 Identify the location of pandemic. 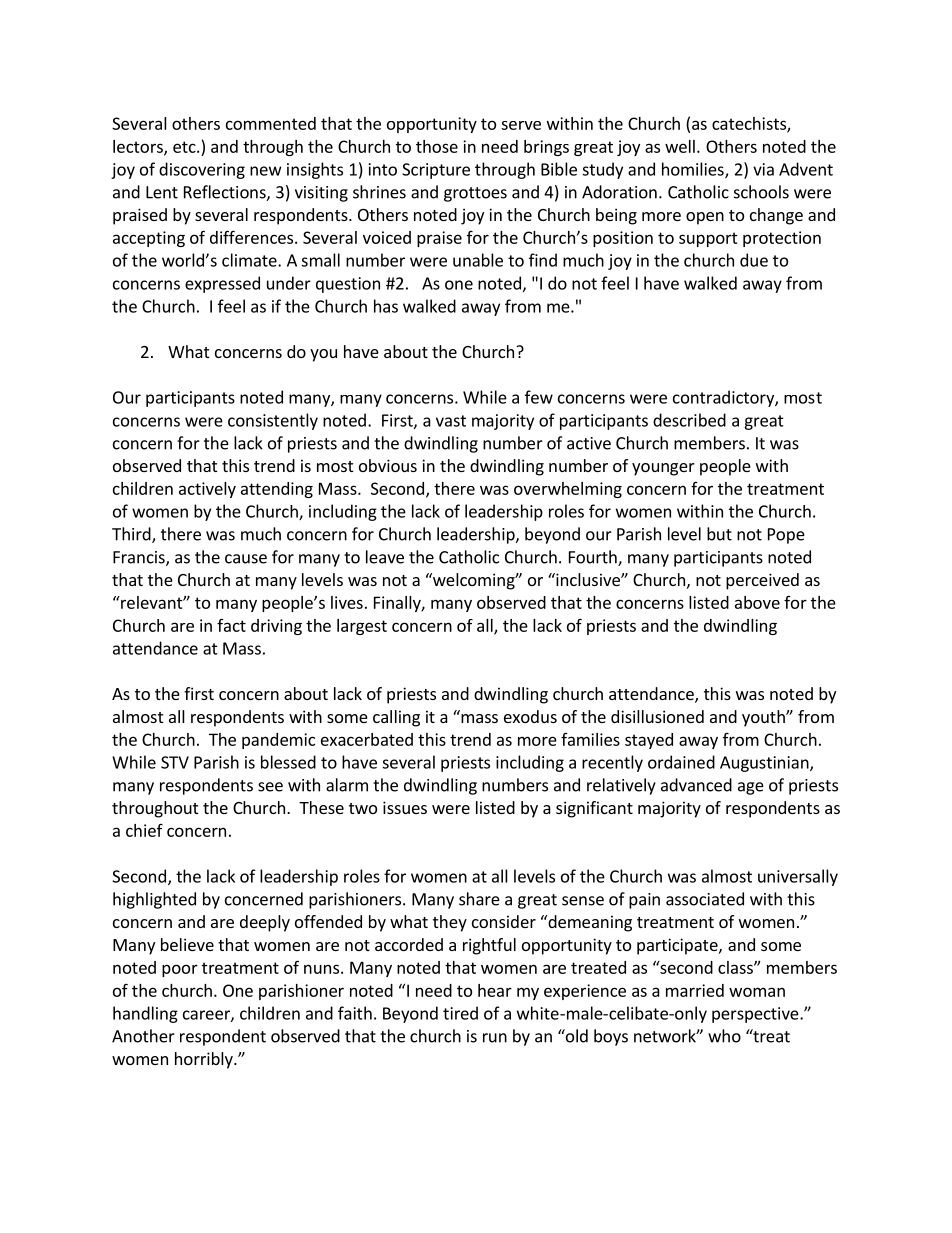
(278, 741).
